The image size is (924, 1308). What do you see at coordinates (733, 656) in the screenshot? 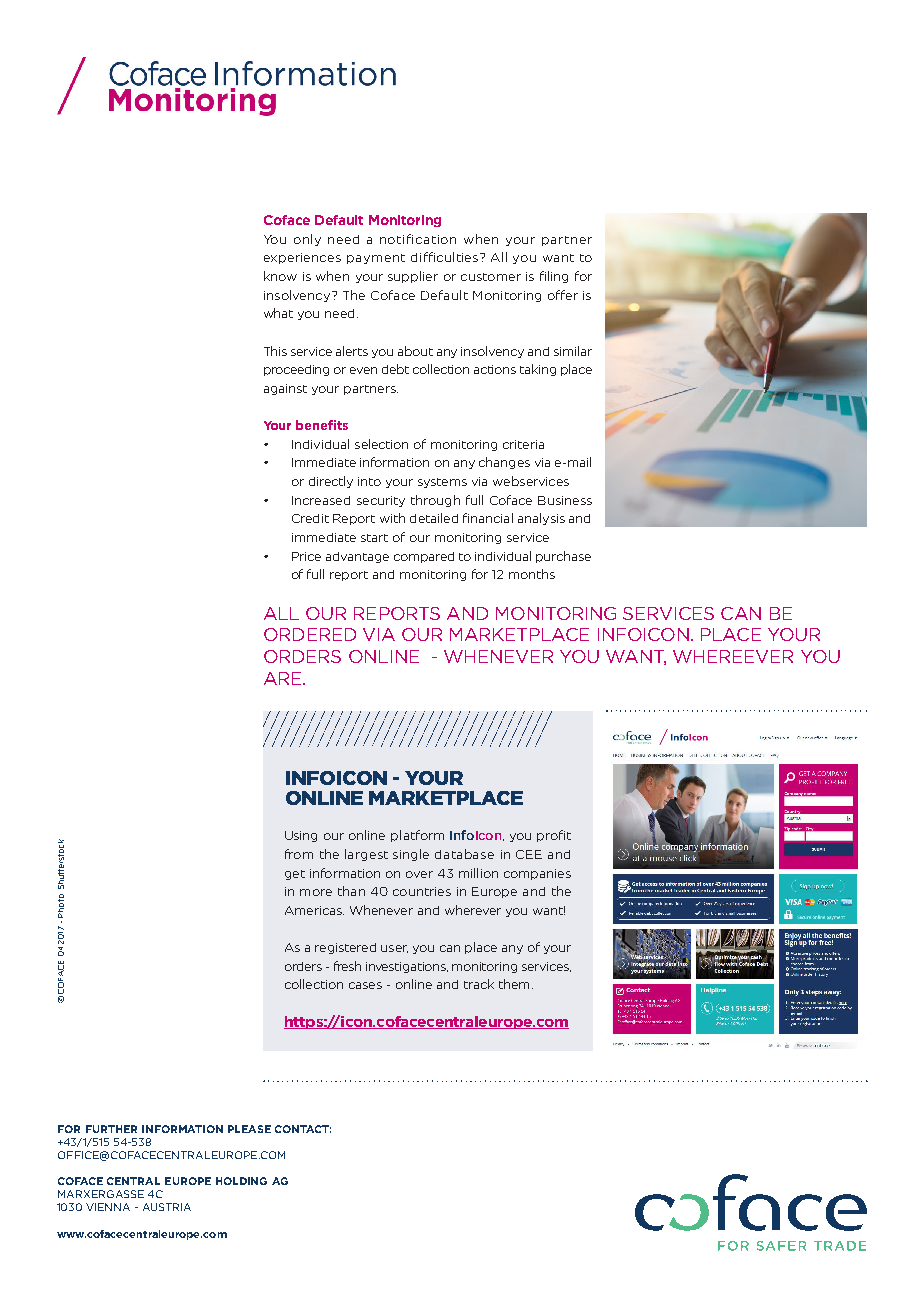
I see `WHEREEVER` at bounding box center [733, 656].
